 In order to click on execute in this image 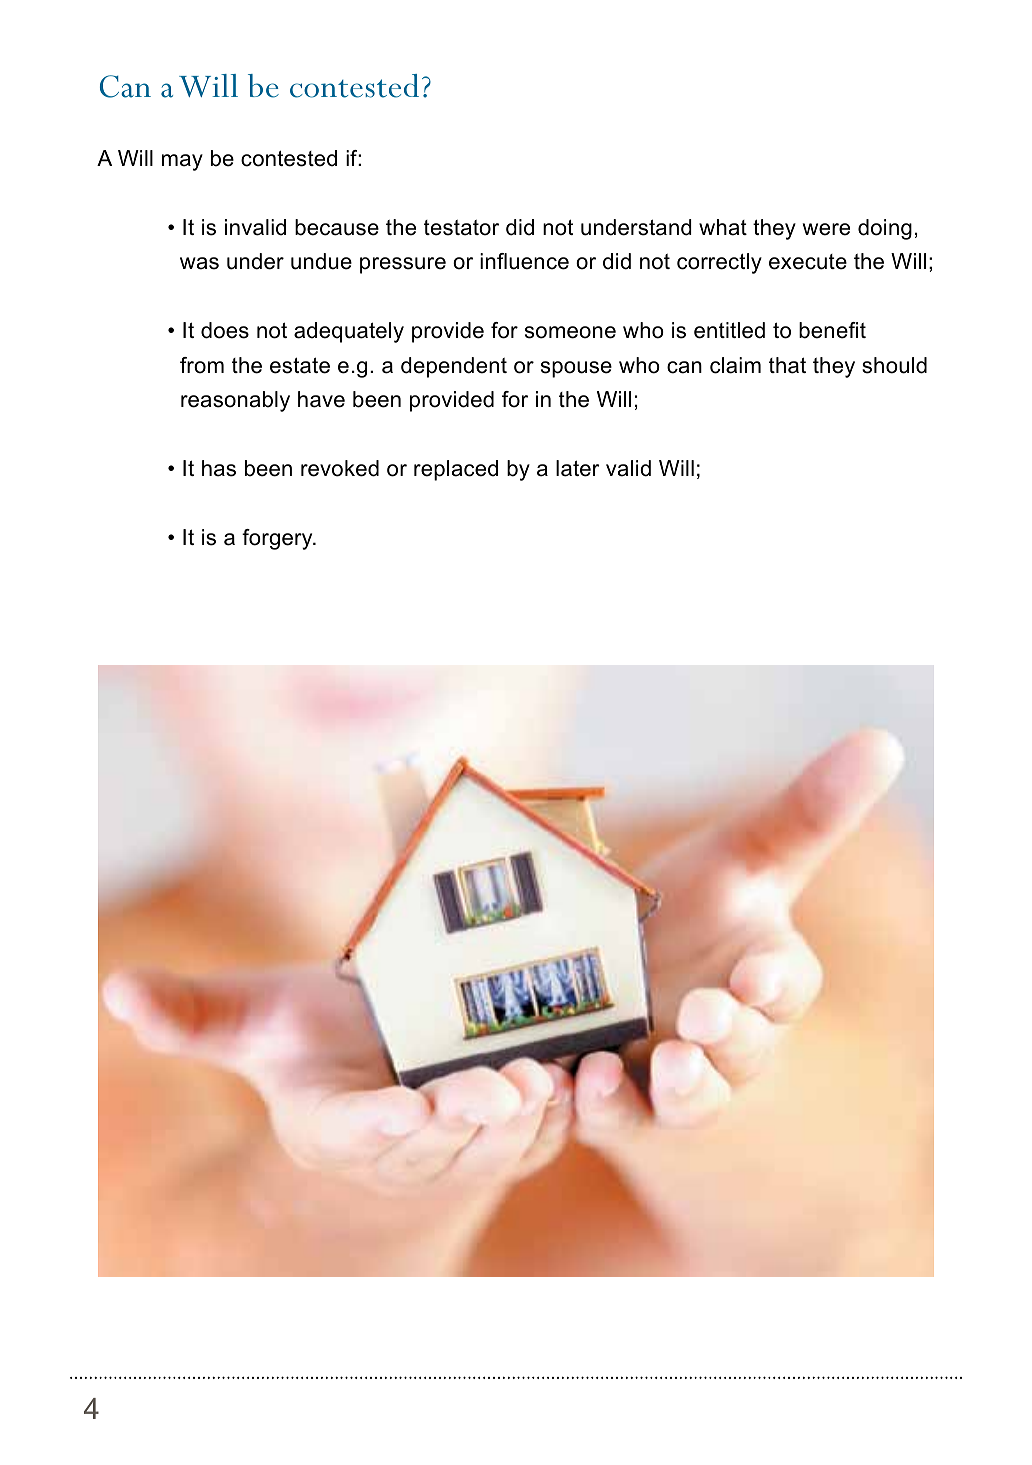, I will do `click(808, 262)`.
